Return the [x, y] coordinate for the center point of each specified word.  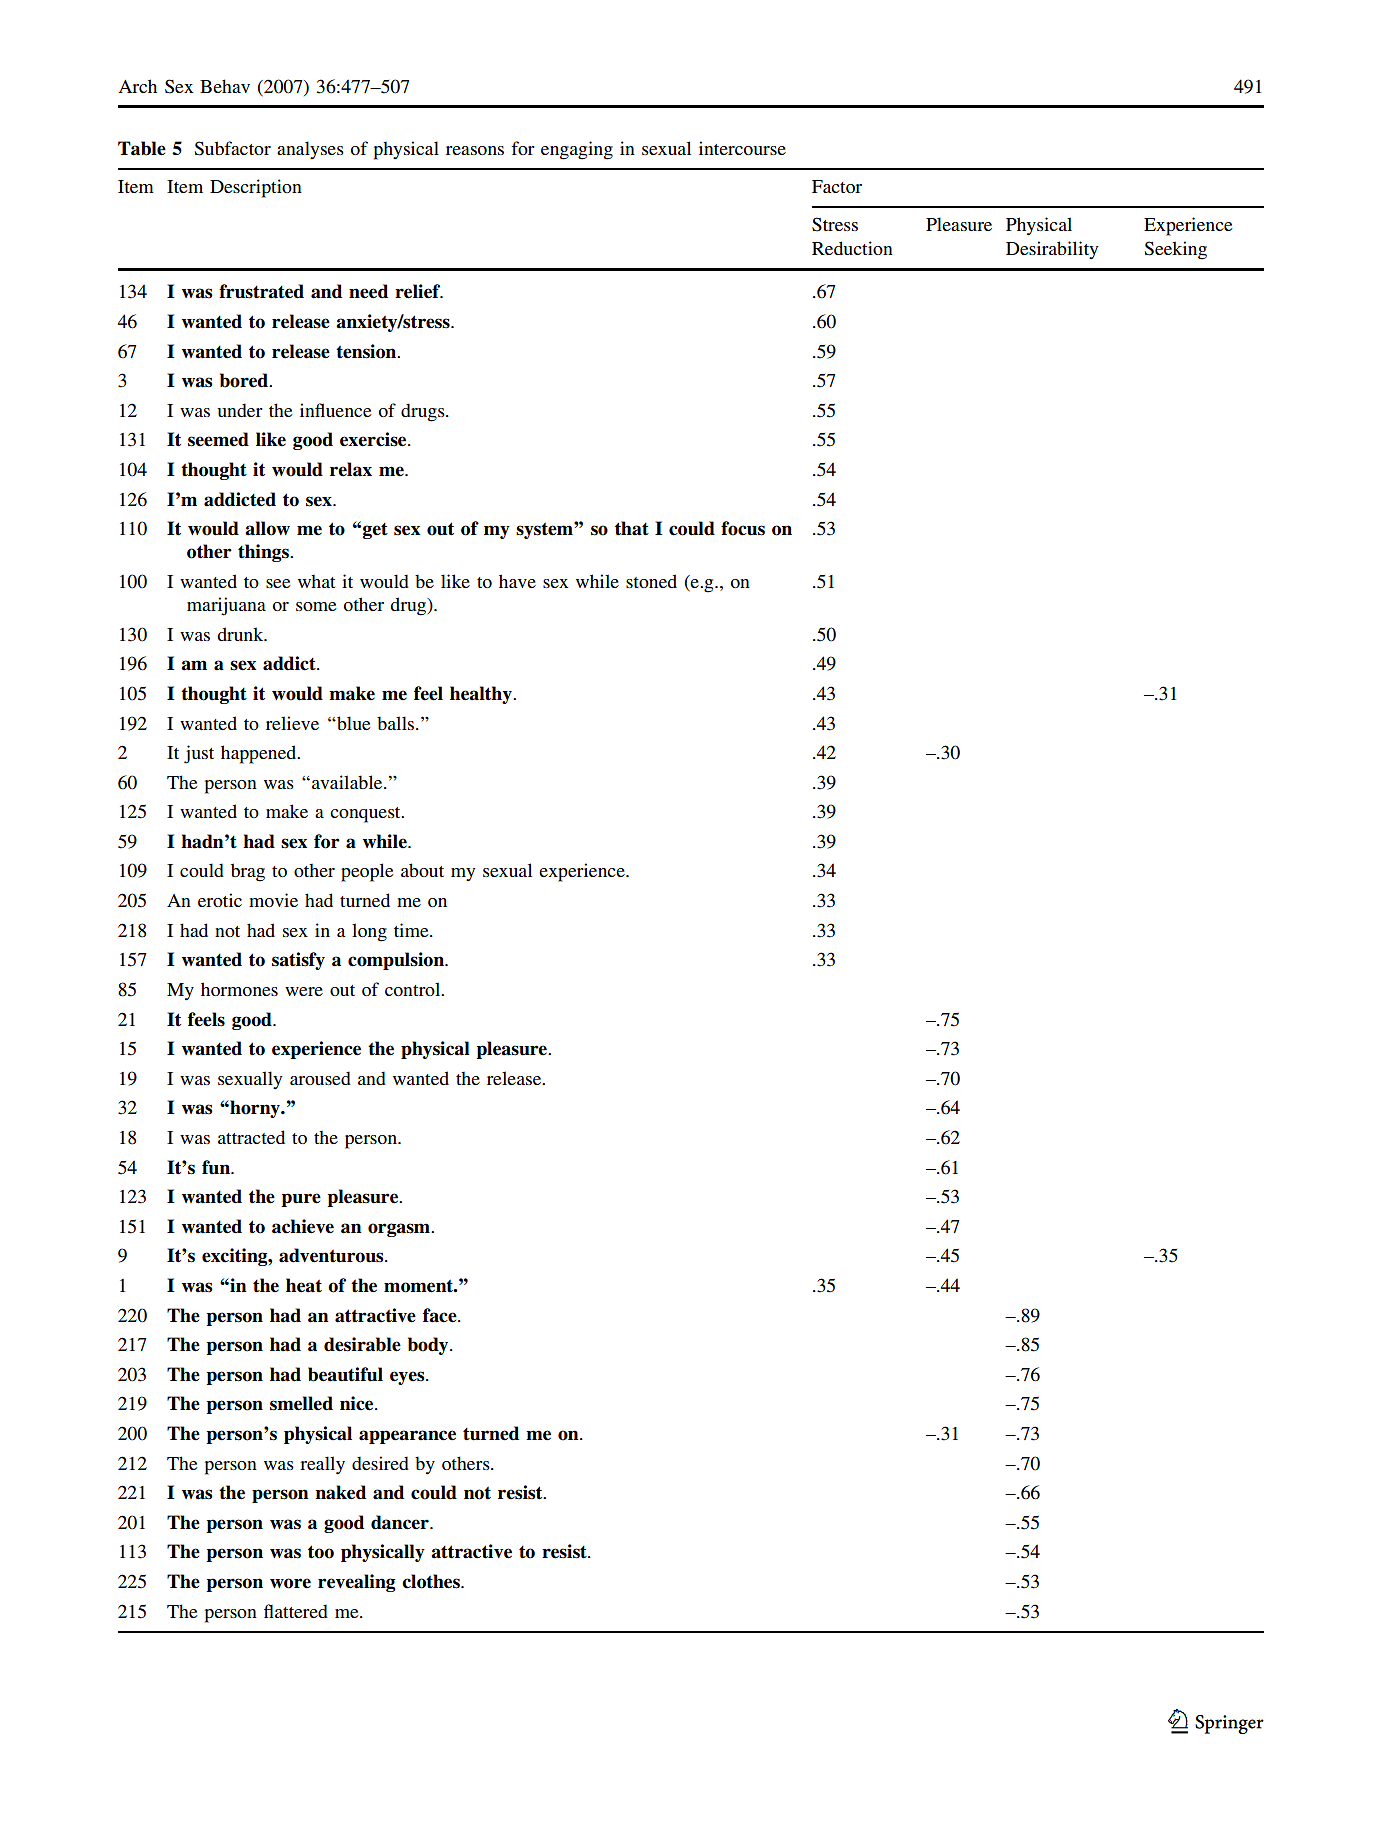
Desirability [1052, 250]
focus [743, 528]
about [422, 870]
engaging [577, 150]
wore [290, 1583]
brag [248, 872]
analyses [310, 150]
